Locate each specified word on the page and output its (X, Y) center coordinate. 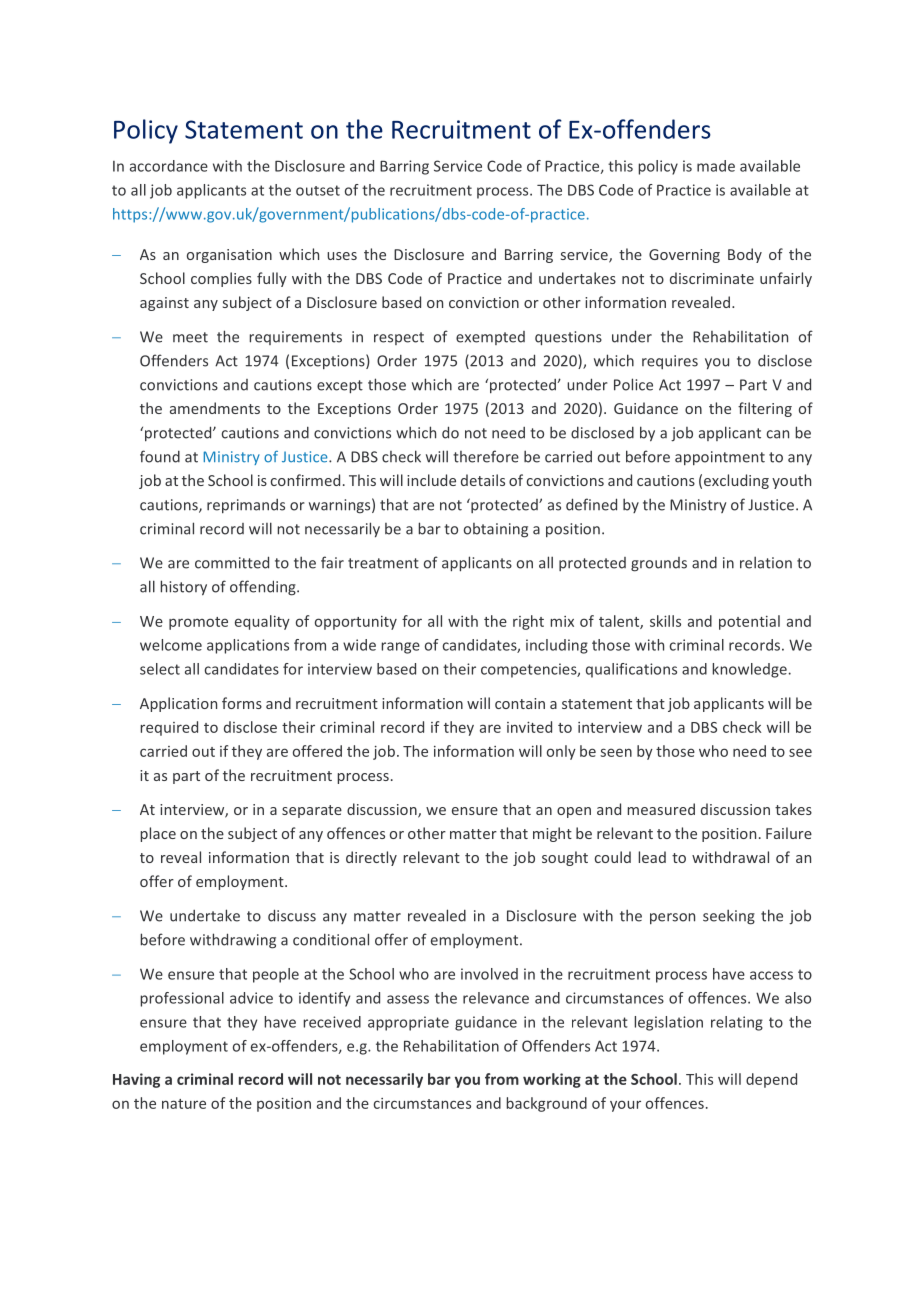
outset (318, 190)
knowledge (749, 670)
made (716, 166)
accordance (169, 166)
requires (670, 362)
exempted (490, 338)
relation (766, 562)
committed (232, 562)
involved (489, 974)
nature (184, 1104)
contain (520, 703)
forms (242, 703)
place (158, 834)
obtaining (496, 530)
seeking (729, 917)
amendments (215, 408)
